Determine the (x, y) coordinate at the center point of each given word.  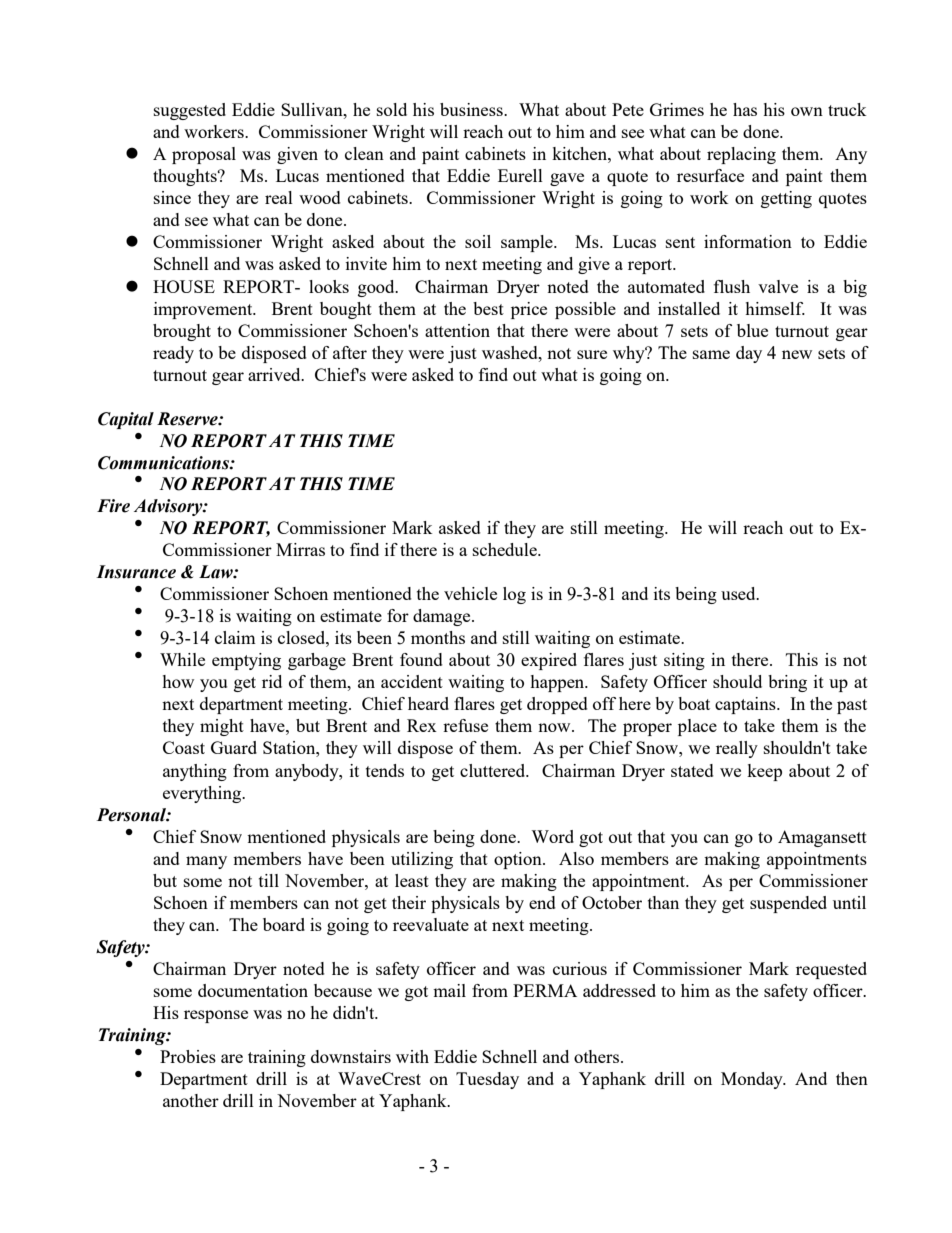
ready (173, 354)
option (519, 860)
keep (764, 772)
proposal (204, 155)
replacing (741, 155)
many (206, 862)
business (472, 109)
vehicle (470, 593)
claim (235, 637)
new (797, 354)
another (191, 1100)
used (739, 593)
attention (457, 330)
